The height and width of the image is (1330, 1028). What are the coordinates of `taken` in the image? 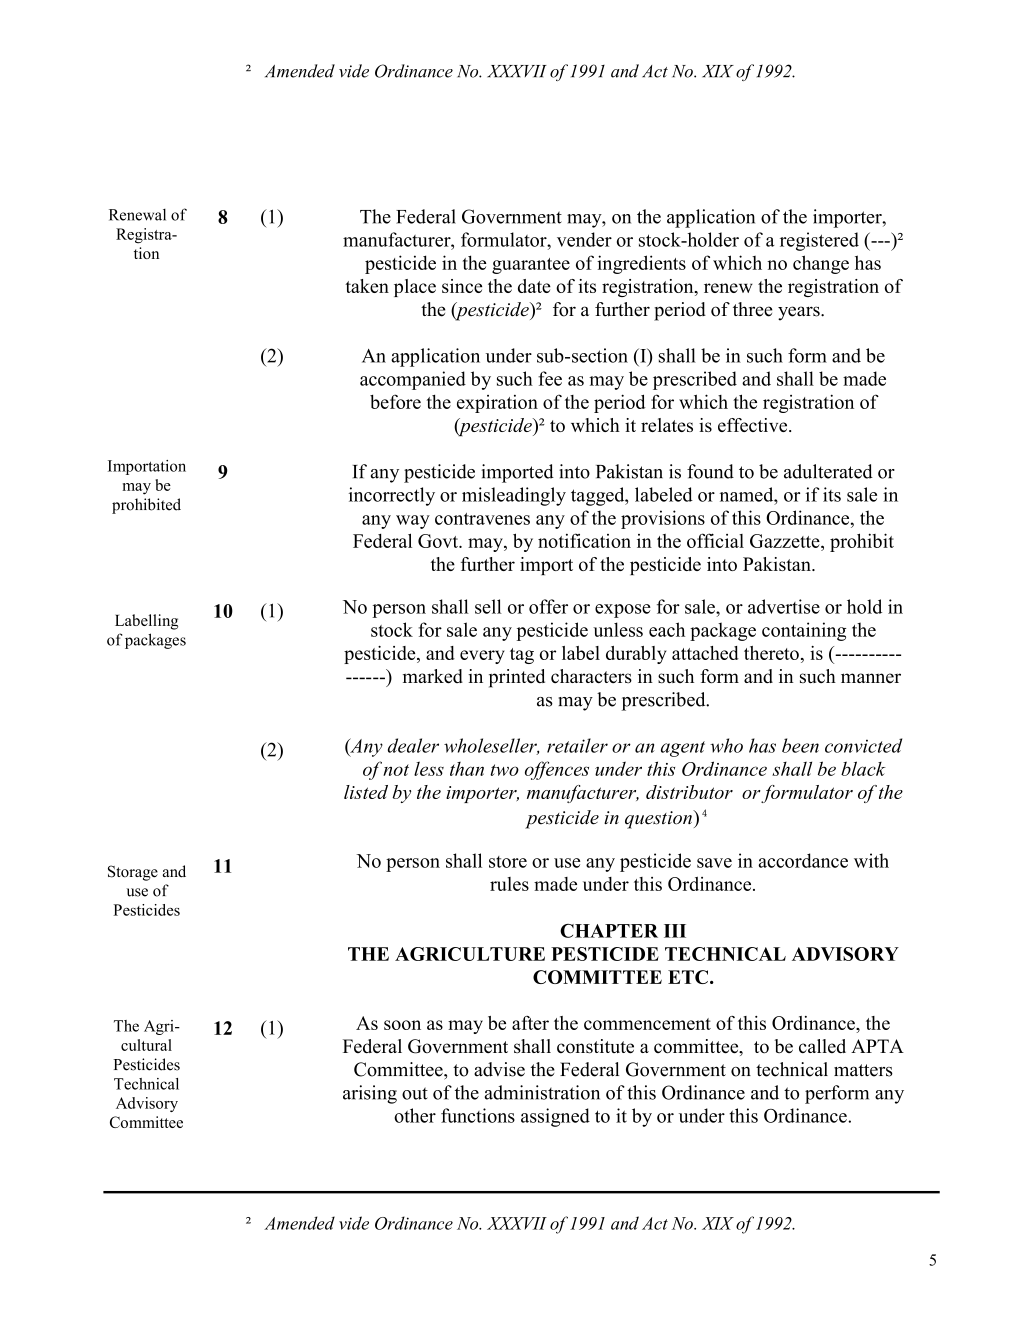 It's located at (367, 286).
